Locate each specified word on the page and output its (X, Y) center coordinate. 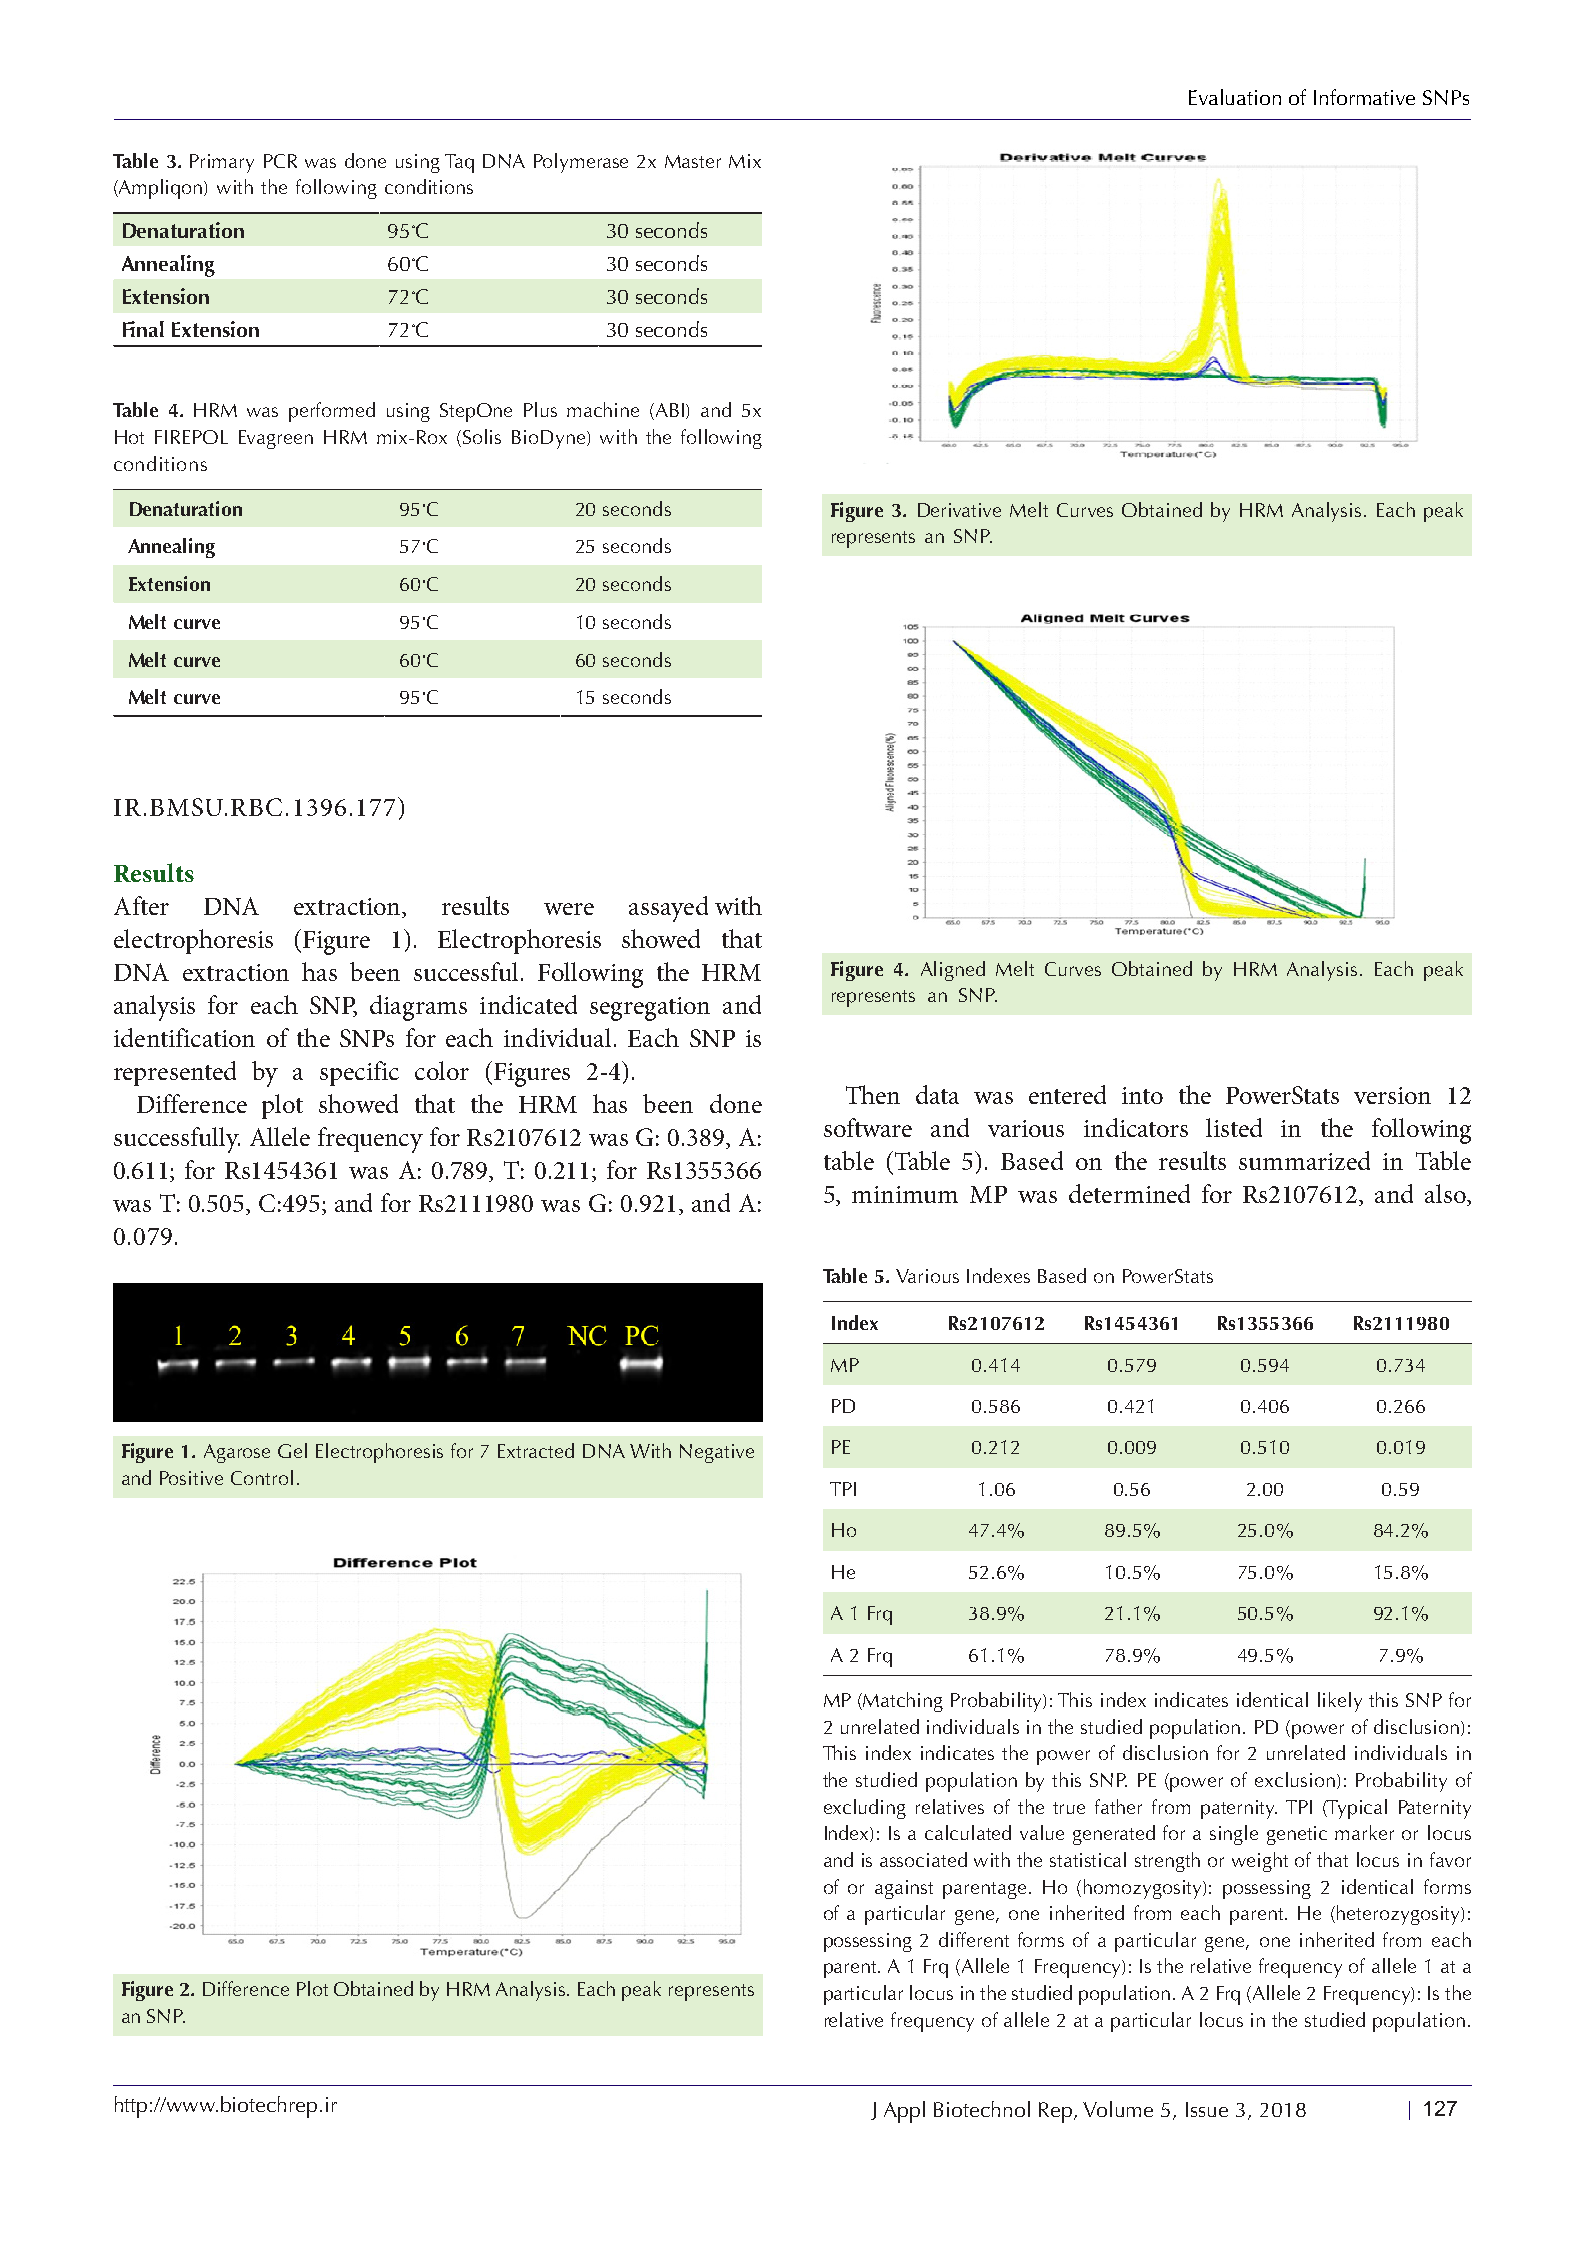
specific (359, 1073)
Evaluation (1235, 97)
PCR (280, 161)
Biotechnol (982, 2109)
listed (1234, 1127)
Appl (904, 2112)
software (868, 1127)
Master (693, 161)
